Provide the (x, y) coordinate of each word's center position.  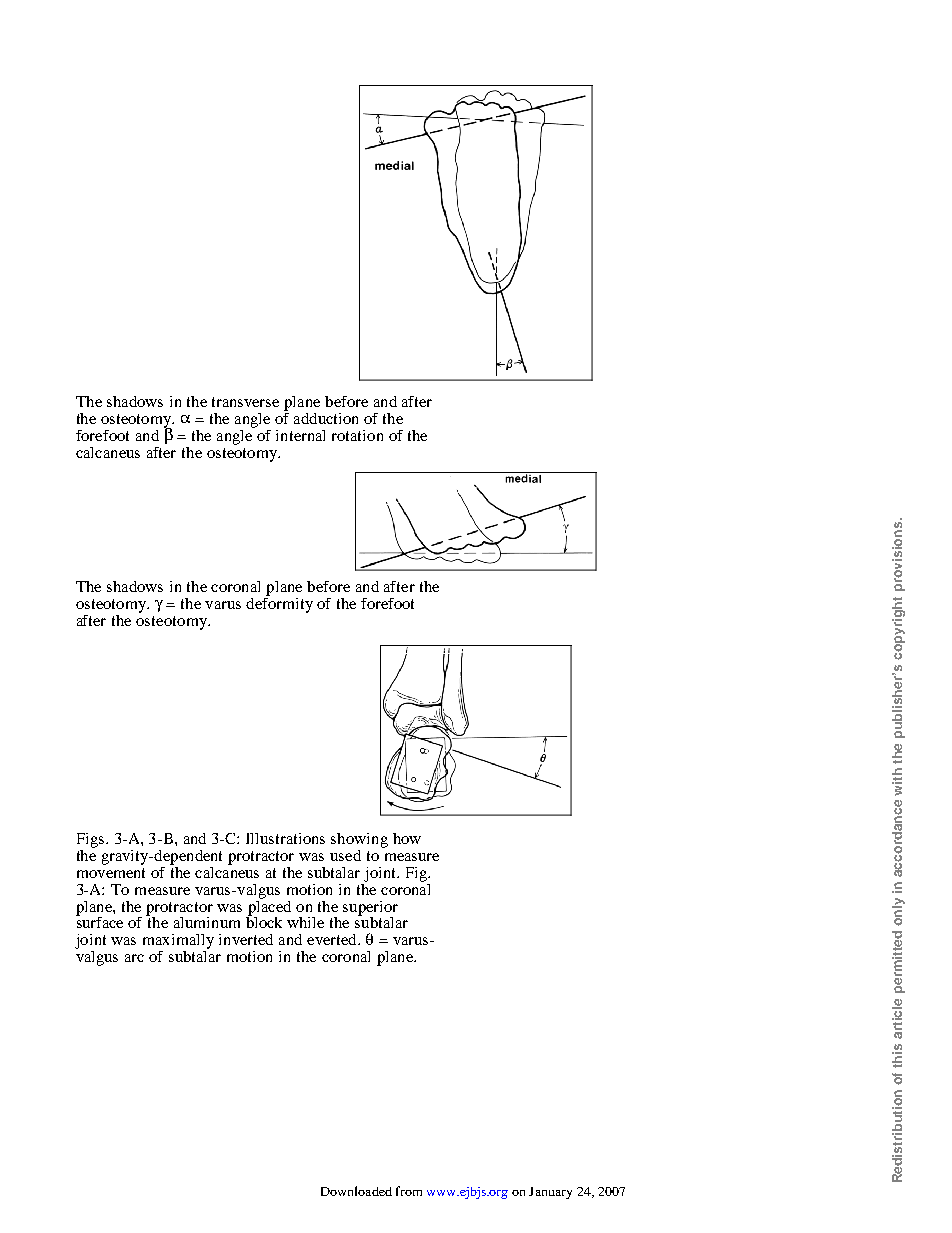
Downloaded (356, 1191)
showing (359, 842)
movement (111, 873)
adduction (326, 418)
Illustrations (285, 838)
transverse (245, 402)
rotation (357, 435)
